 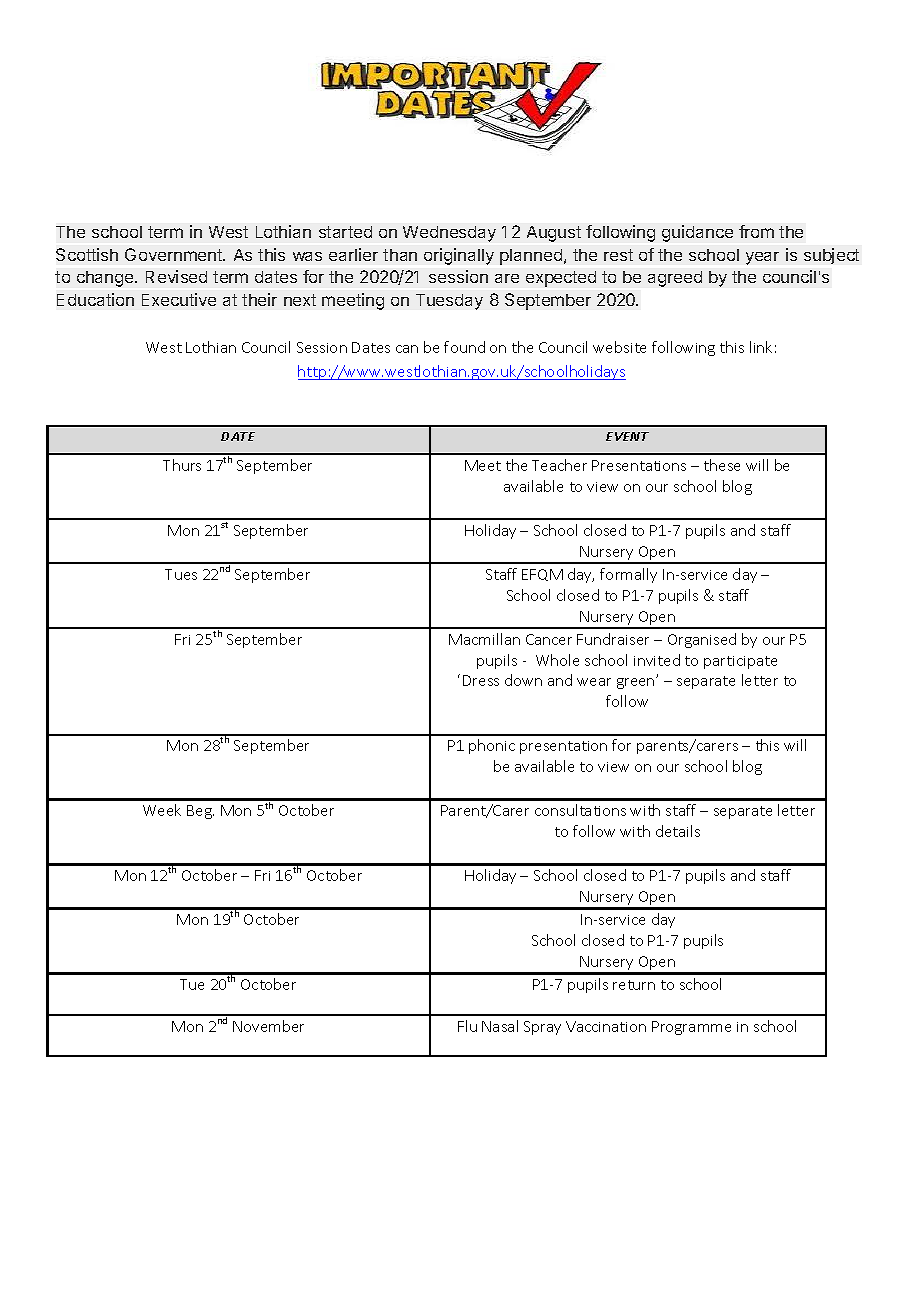 What do you see at coordinates (268, 1026) in the screenshot?
I see `November` at bounding box center [268, 1026].
